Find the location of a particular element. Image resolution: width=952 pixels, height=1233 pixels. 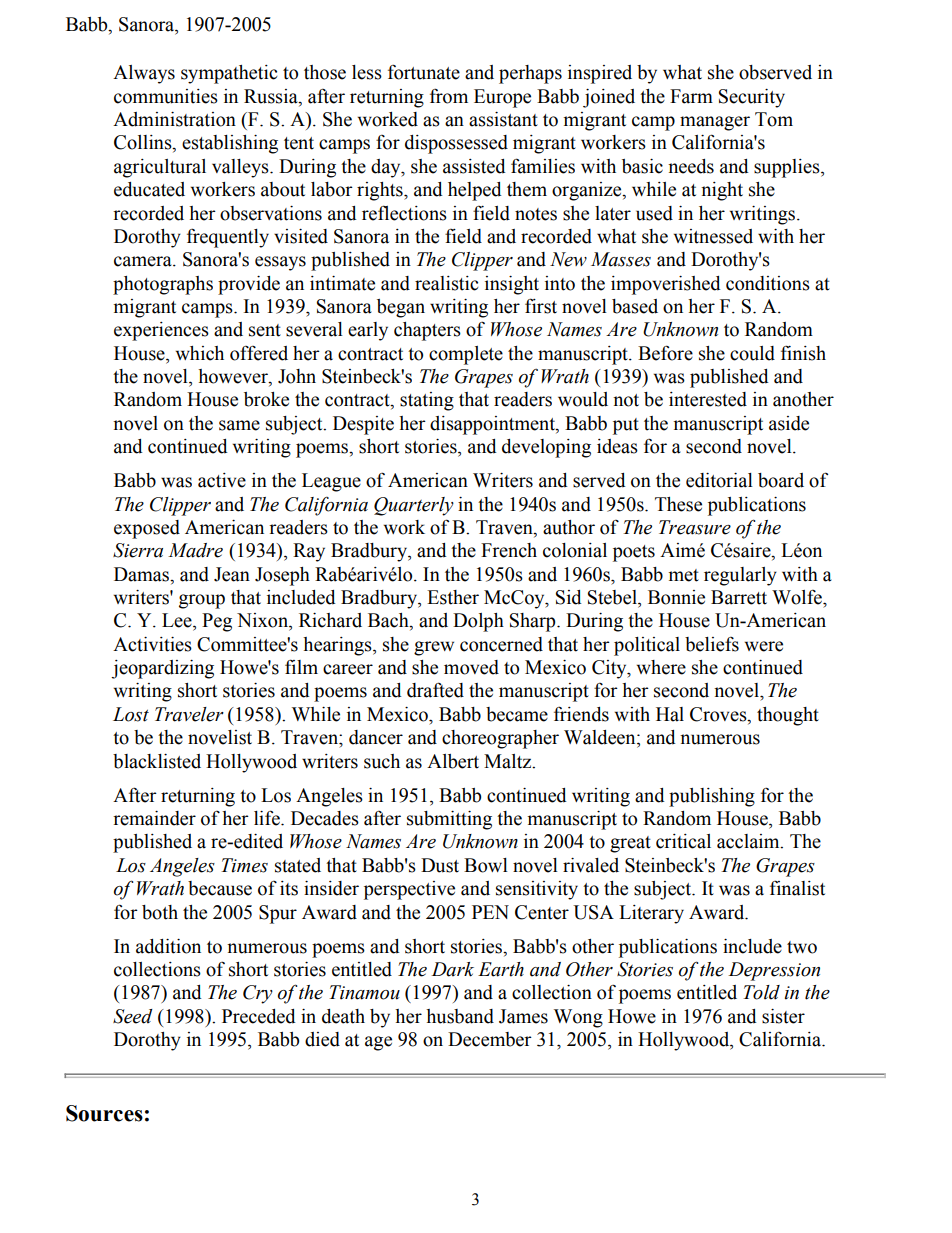

from is located at coordinates (449, 96).
